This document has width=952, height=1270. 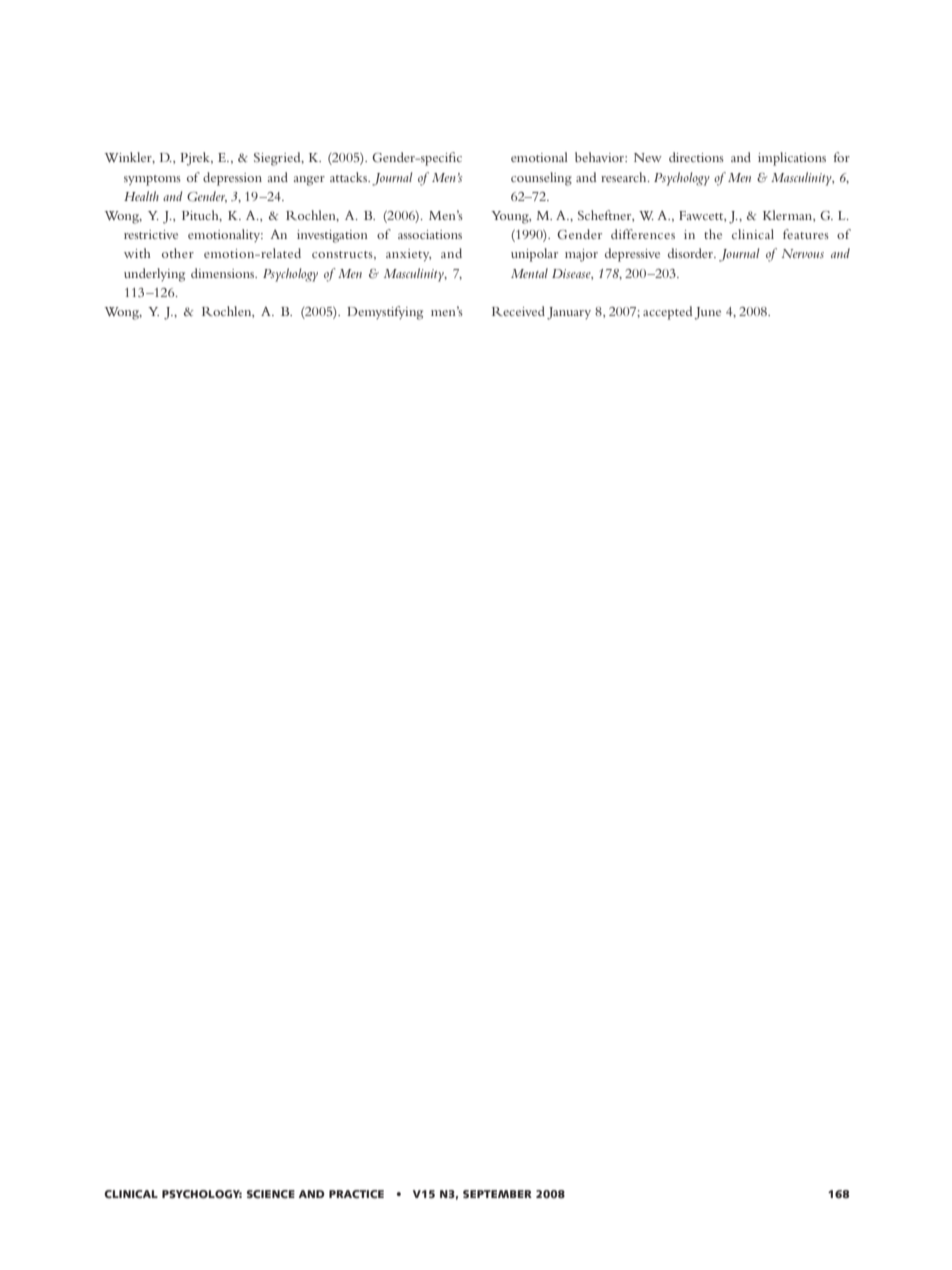 What do you see at coordinates (356, 1194) in the document?
I see `PRACTICE` at bounding box center [356, 1194].
